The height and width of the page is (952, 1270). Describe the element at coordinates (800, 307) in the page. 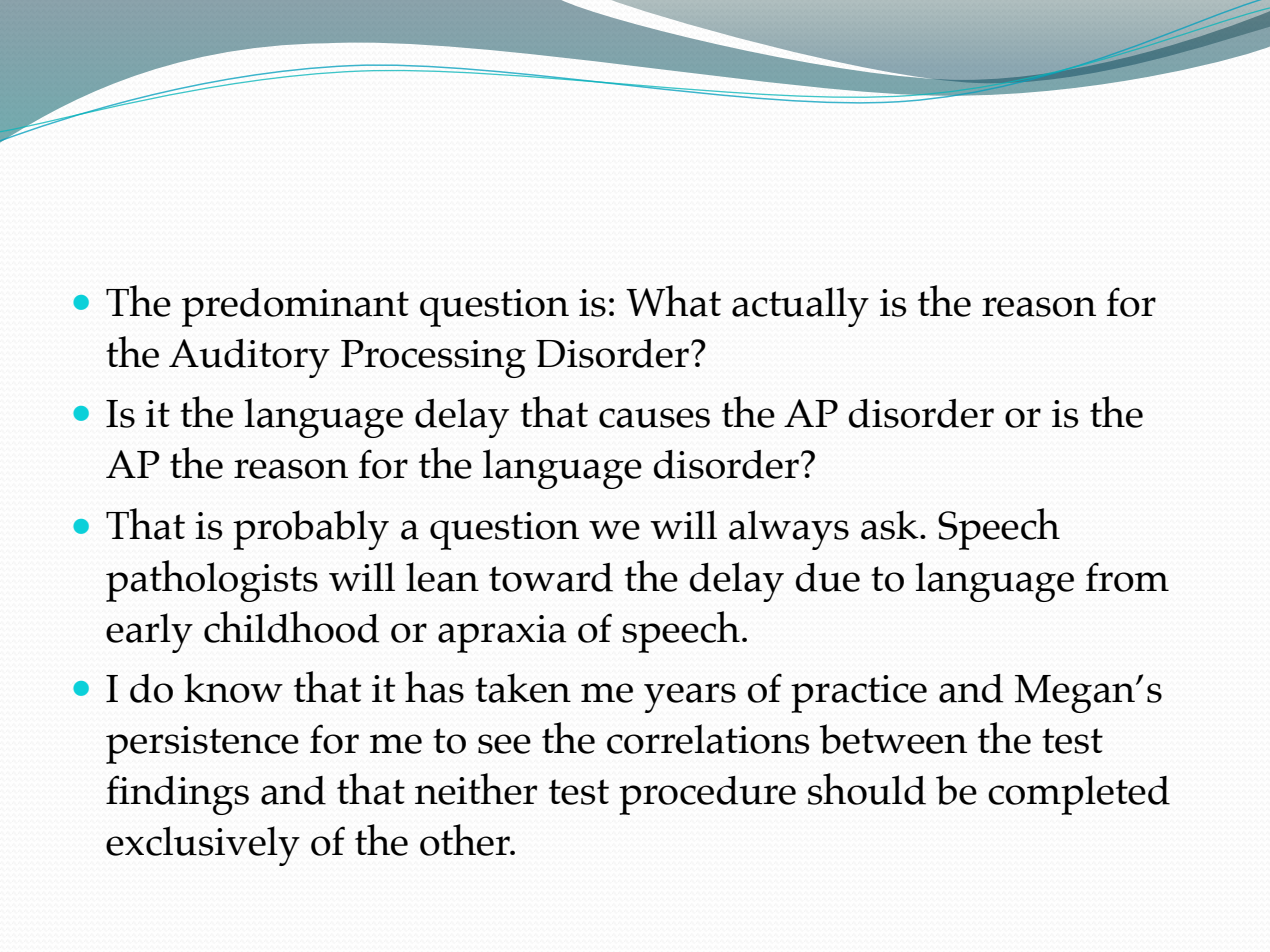

I see `actually` at that location.
